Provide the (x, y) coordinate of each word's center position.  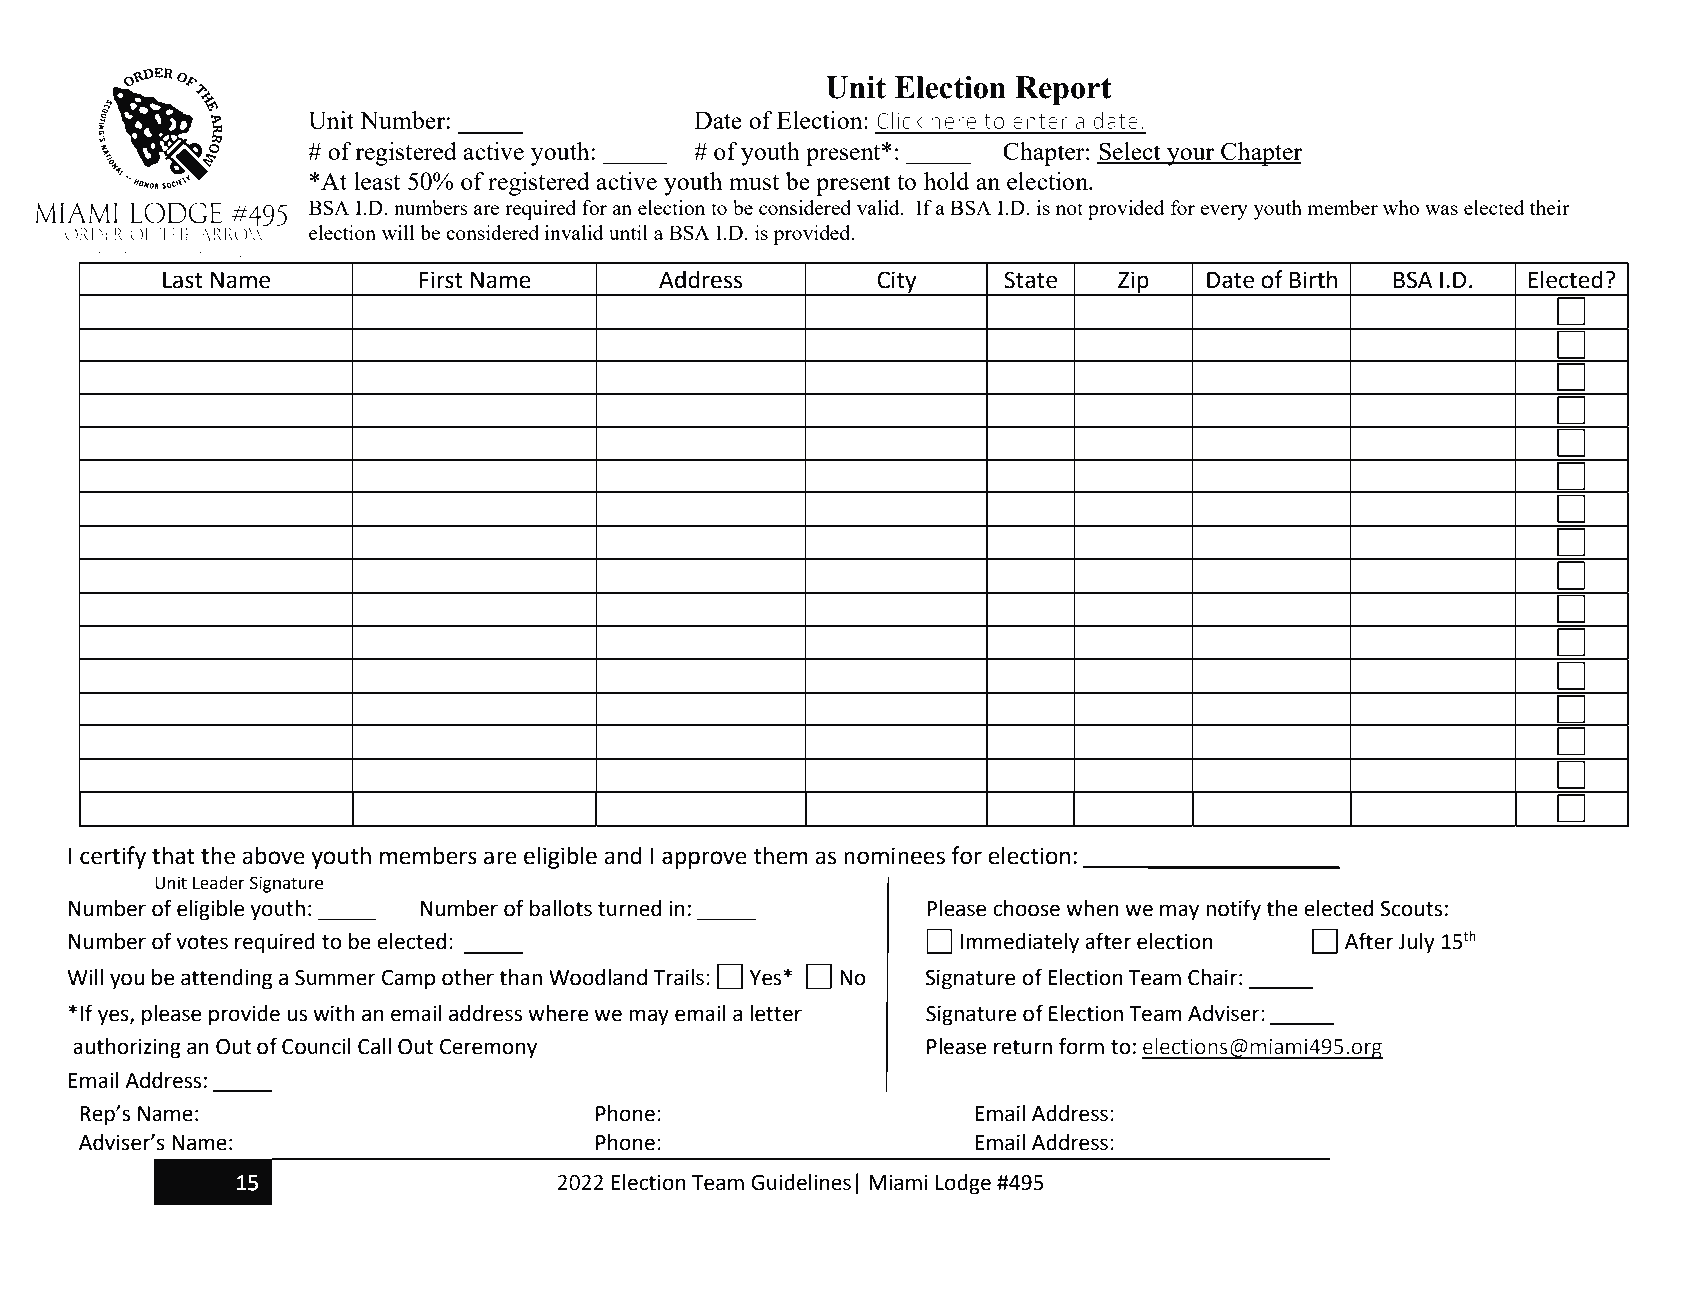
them (780, 855)
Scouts (1411, 909)
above (273, 855)
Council (316, 1046)
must (754, 182)
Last (183, 280)
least (377, 181)
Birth (1313, 279)
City (897, 283)
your (1191, 157)
